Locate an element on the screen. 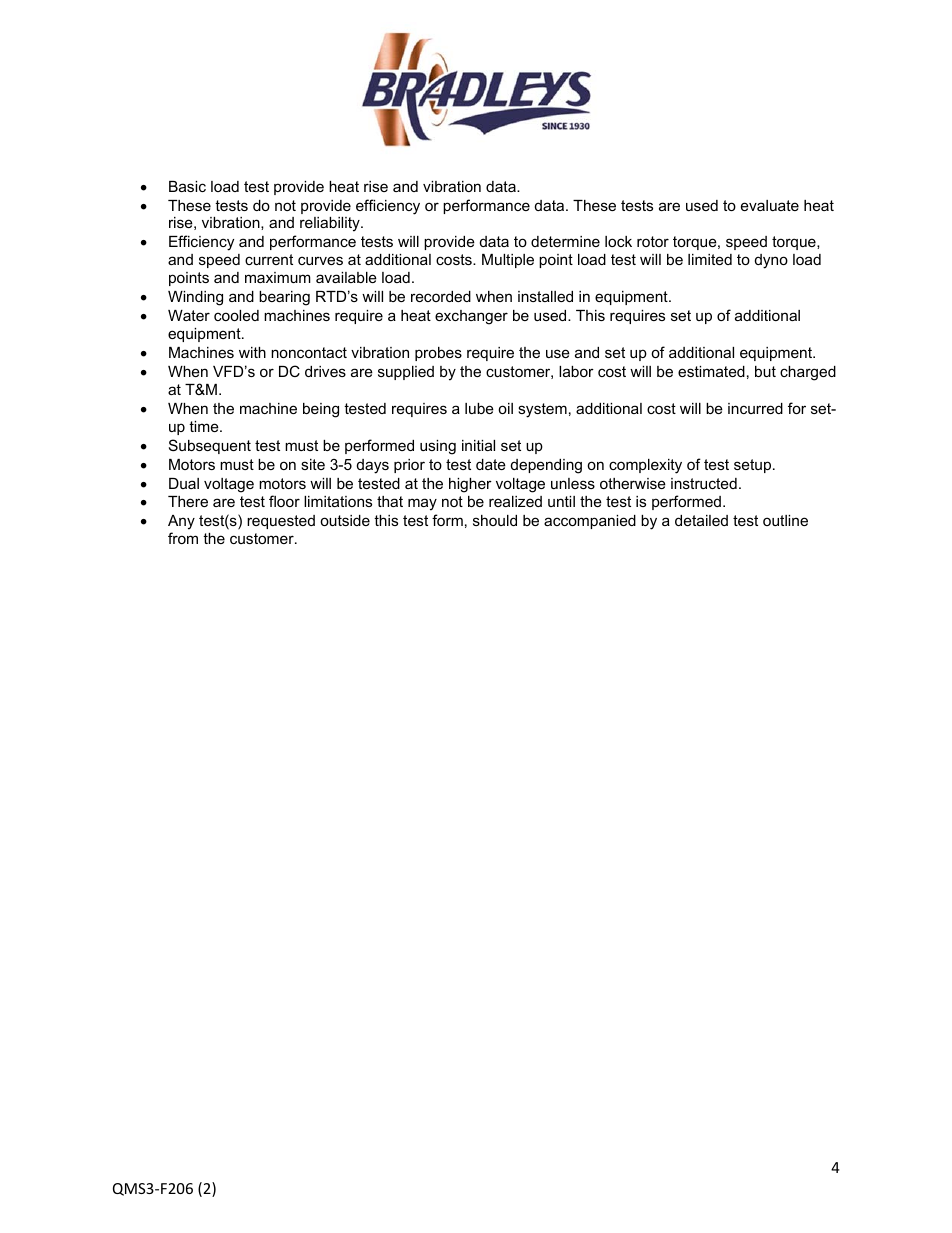  evaluate is located at coordinates (770, 205).
